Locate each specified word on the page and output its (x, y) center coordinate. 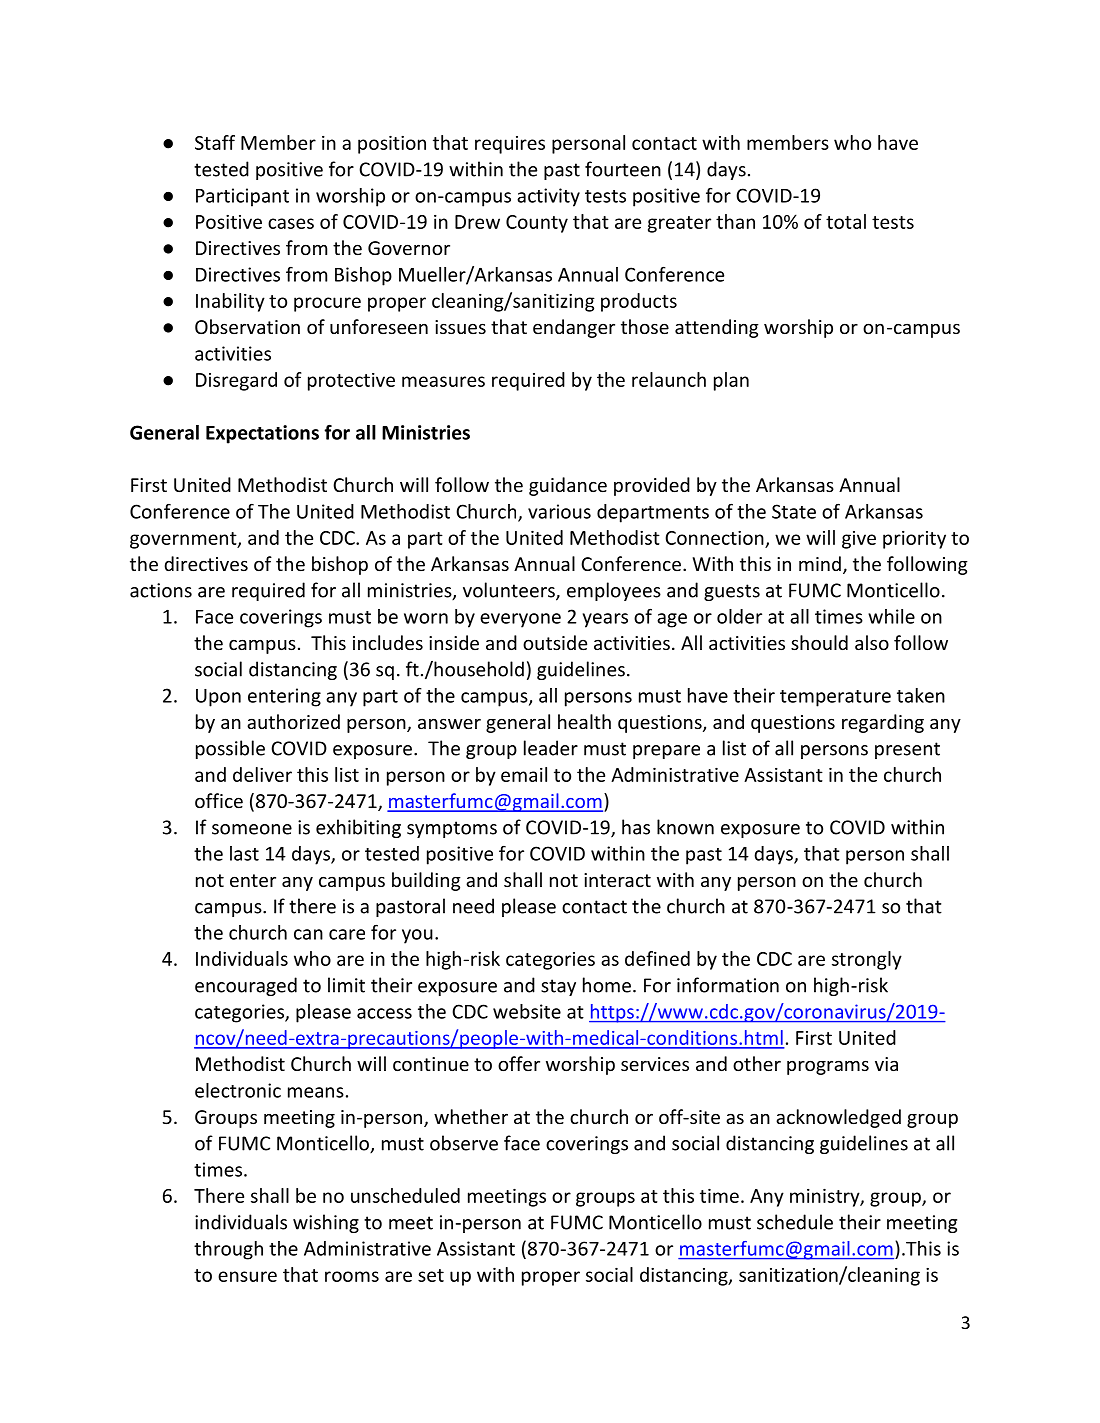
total (846, 221)
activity (548, 197)
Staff (215, 142)
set (431, 1275)
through (228, 1250)
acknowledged (838, 1118)
